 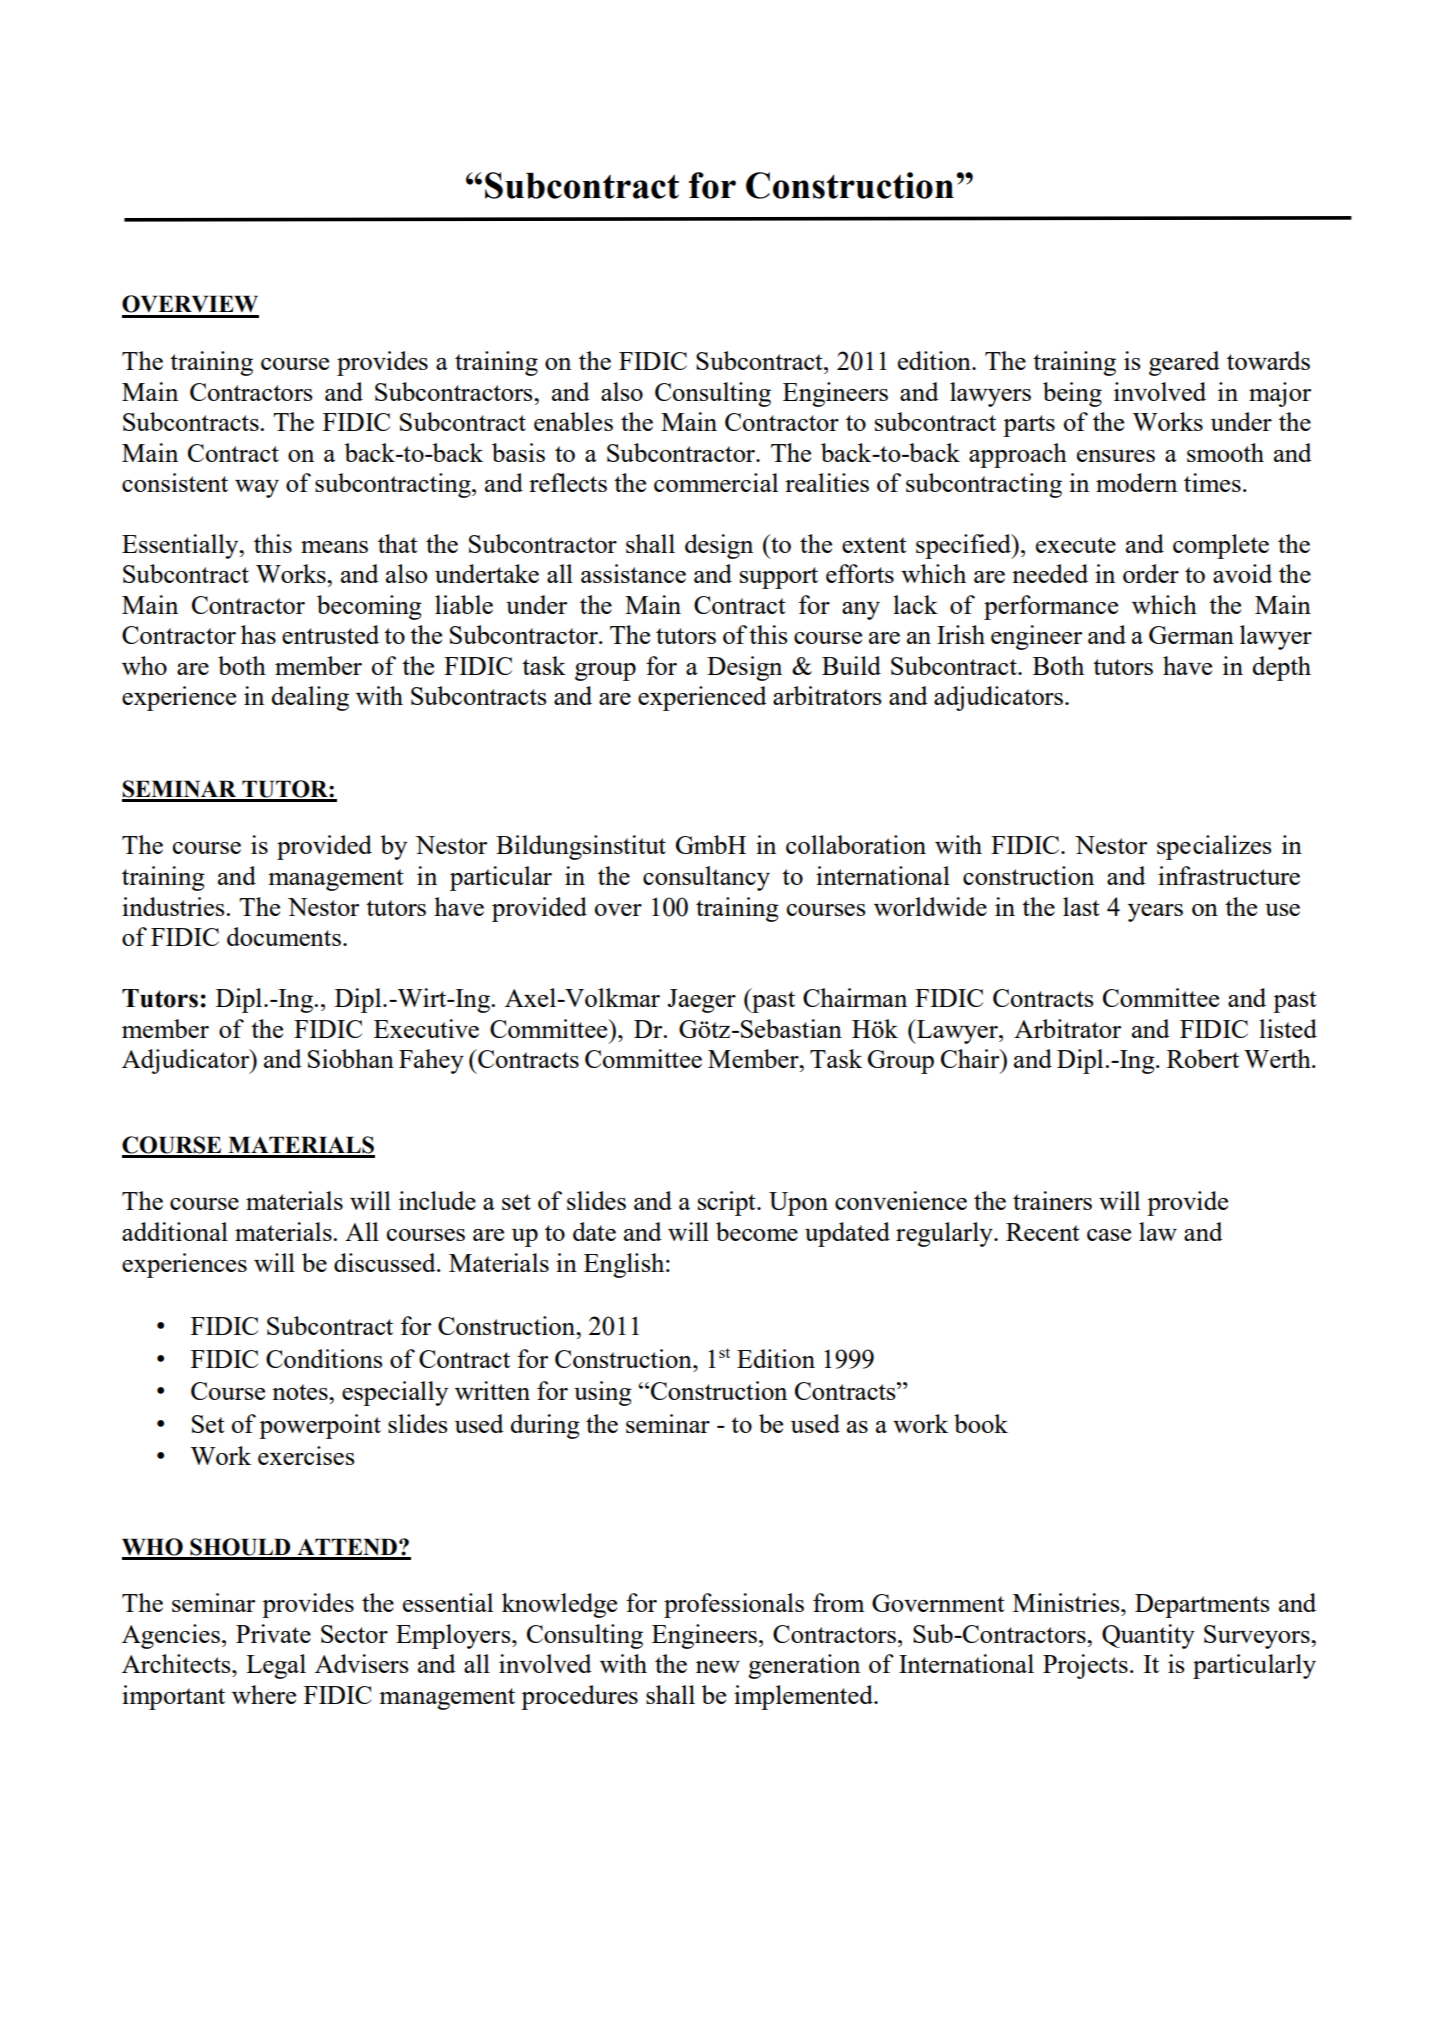 What do you see at coordinates (351, 1058) in the document?
I see `Siobhan` at bounding box center [351, 1058].
